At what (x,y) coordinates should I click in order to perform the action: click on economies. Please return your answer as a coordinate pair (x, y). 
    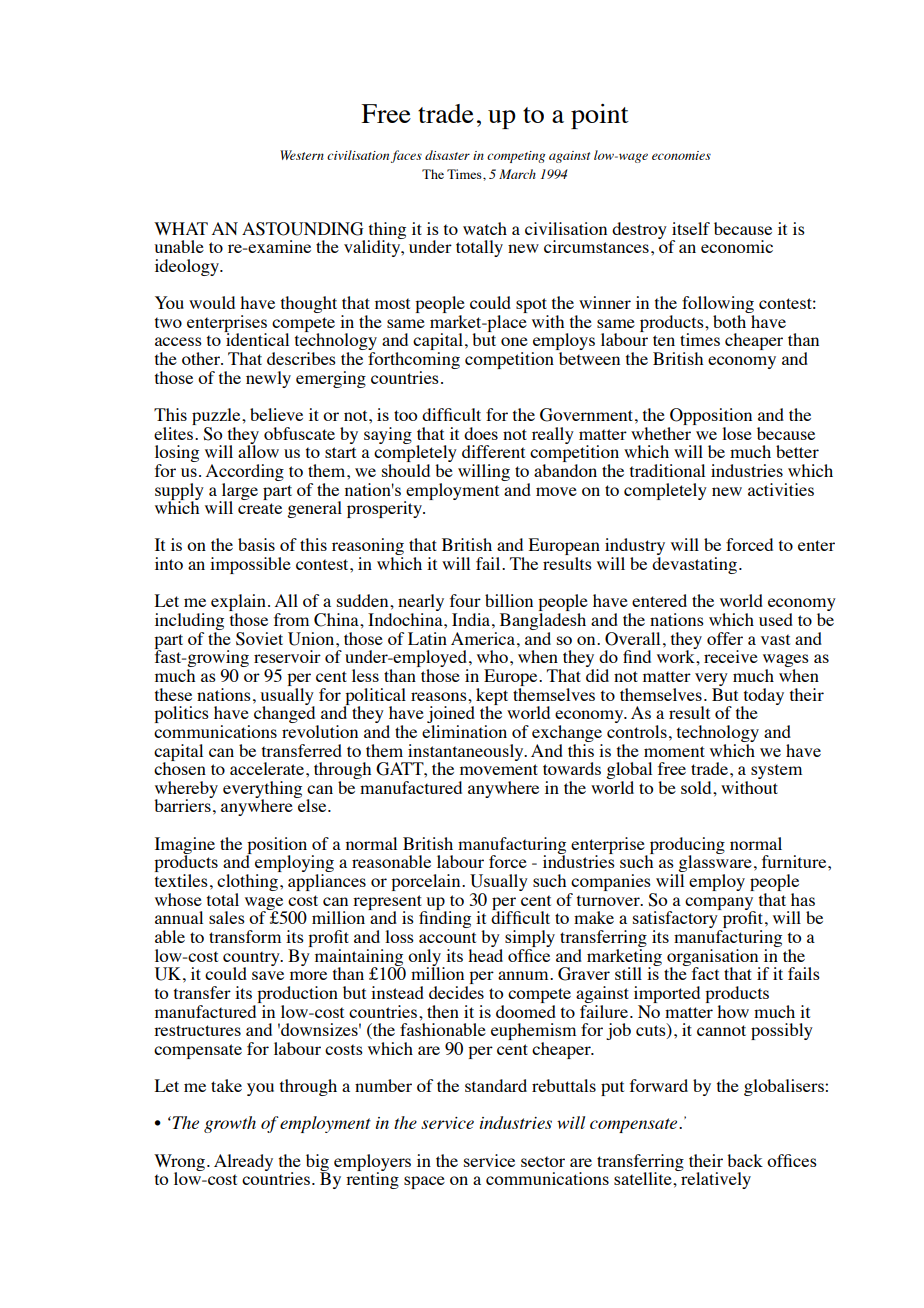
    Looking at the image, I should click on (681, 155).
